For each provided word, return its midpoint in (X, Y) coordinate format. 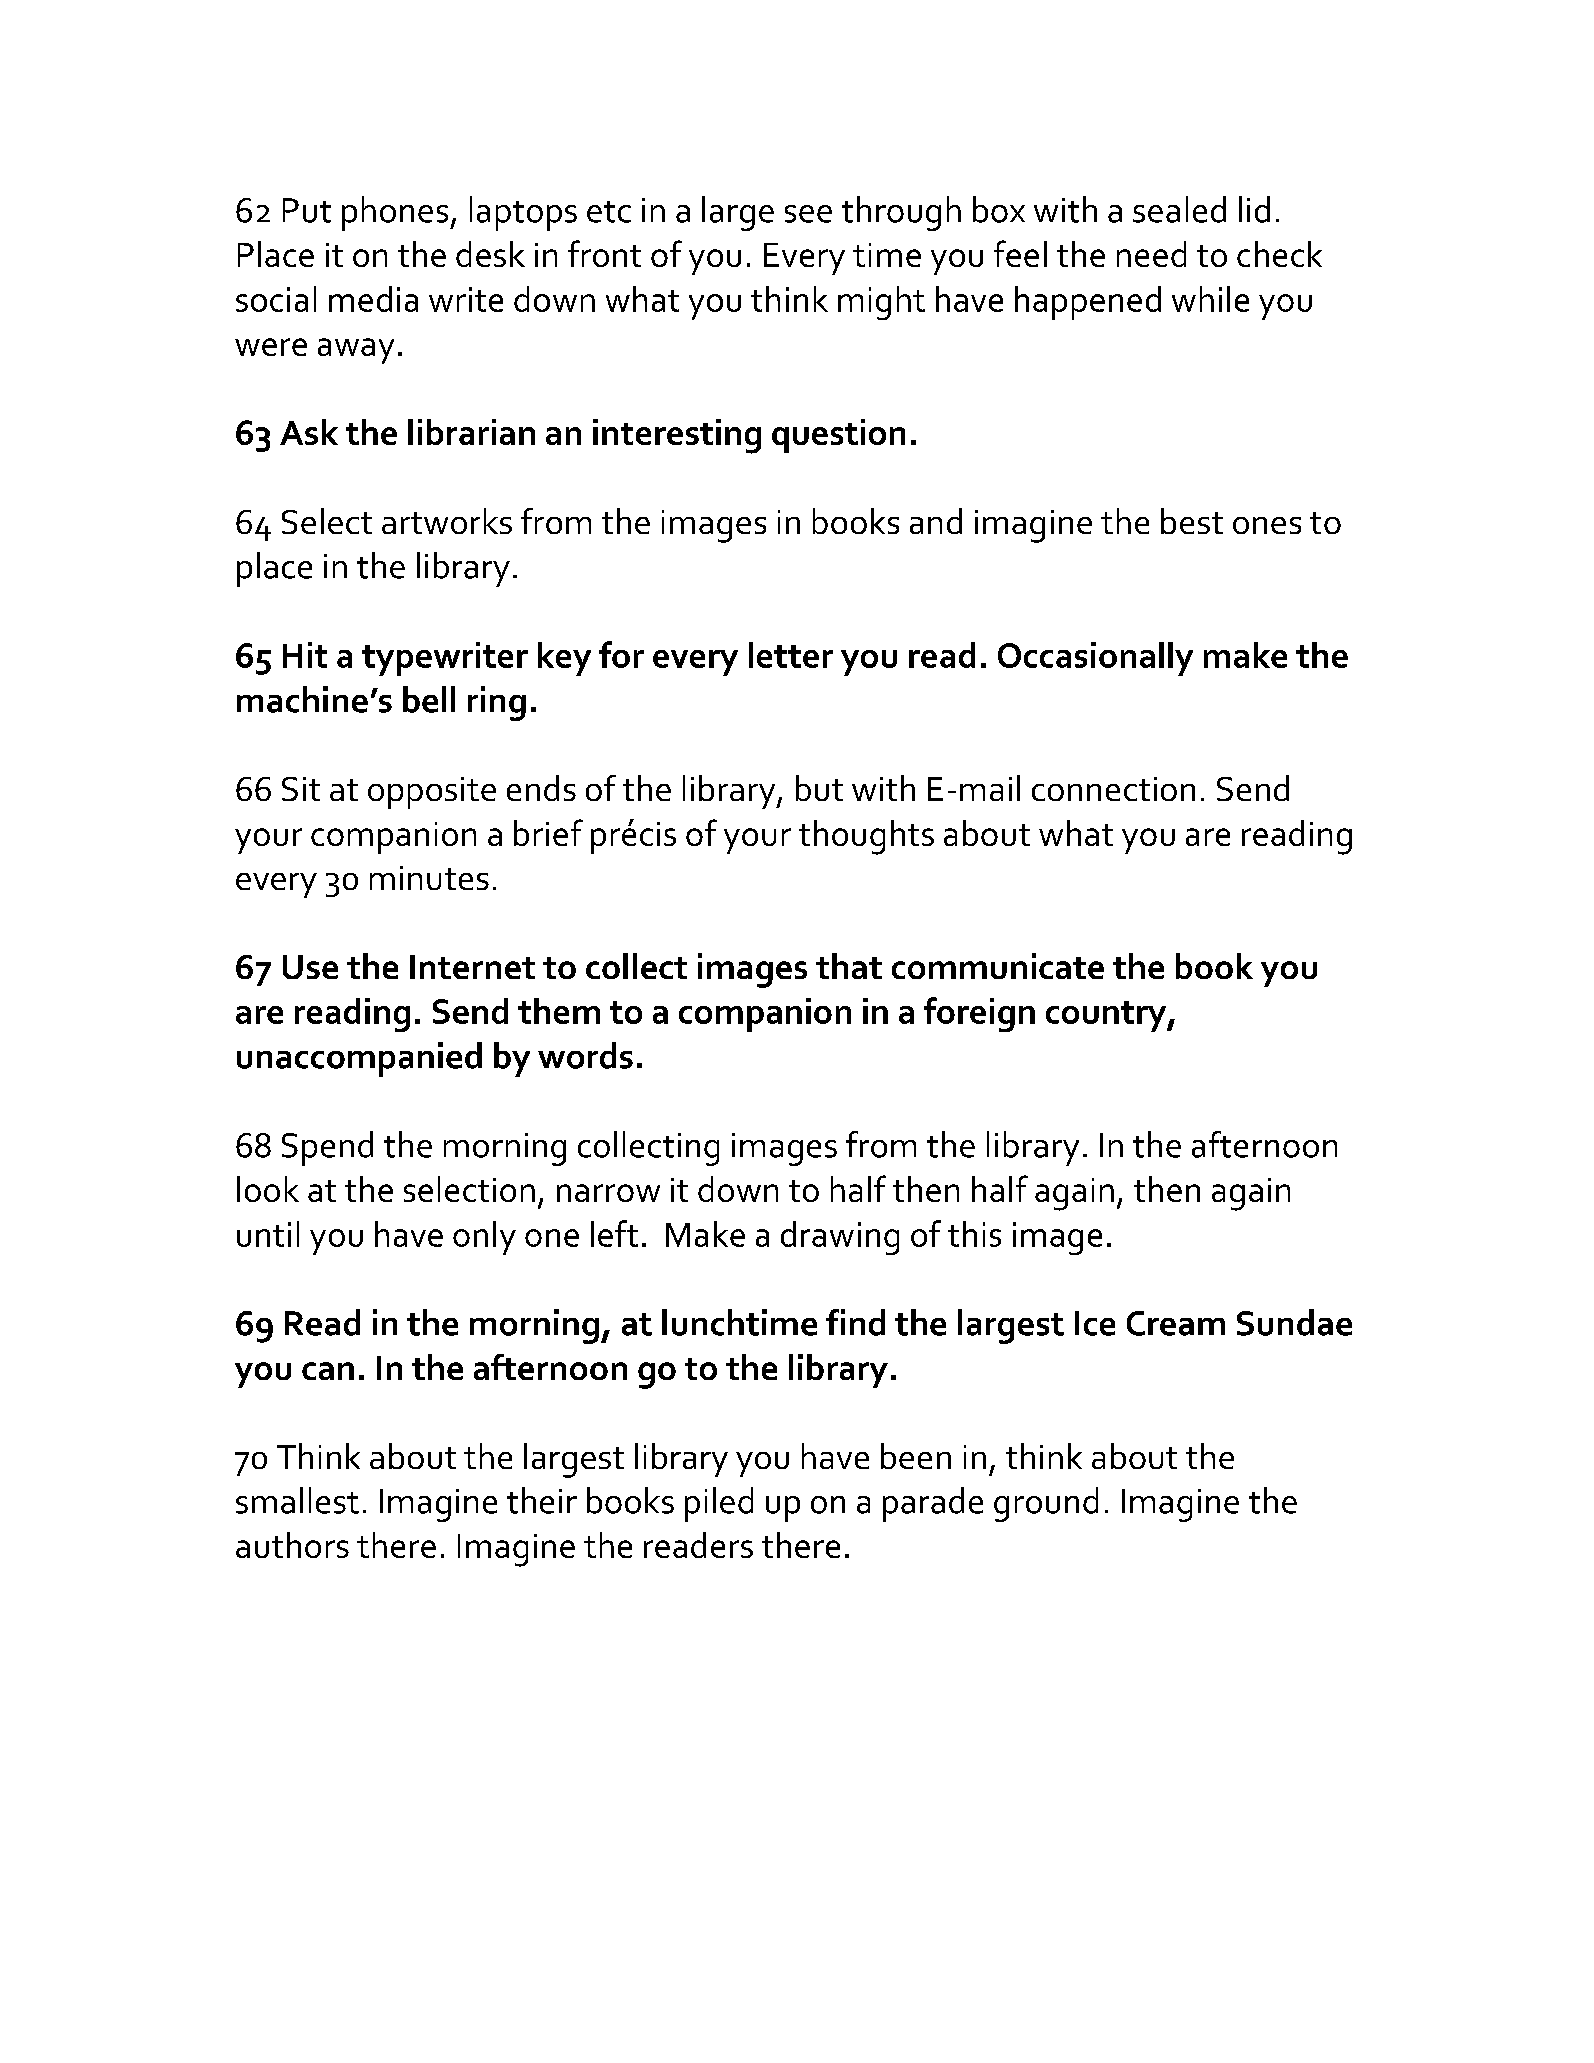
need (1151, 254)
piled (719, 1504)
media (373, 299)
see (808, 214)
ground (1046, 1504)
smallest (297, 1500)
